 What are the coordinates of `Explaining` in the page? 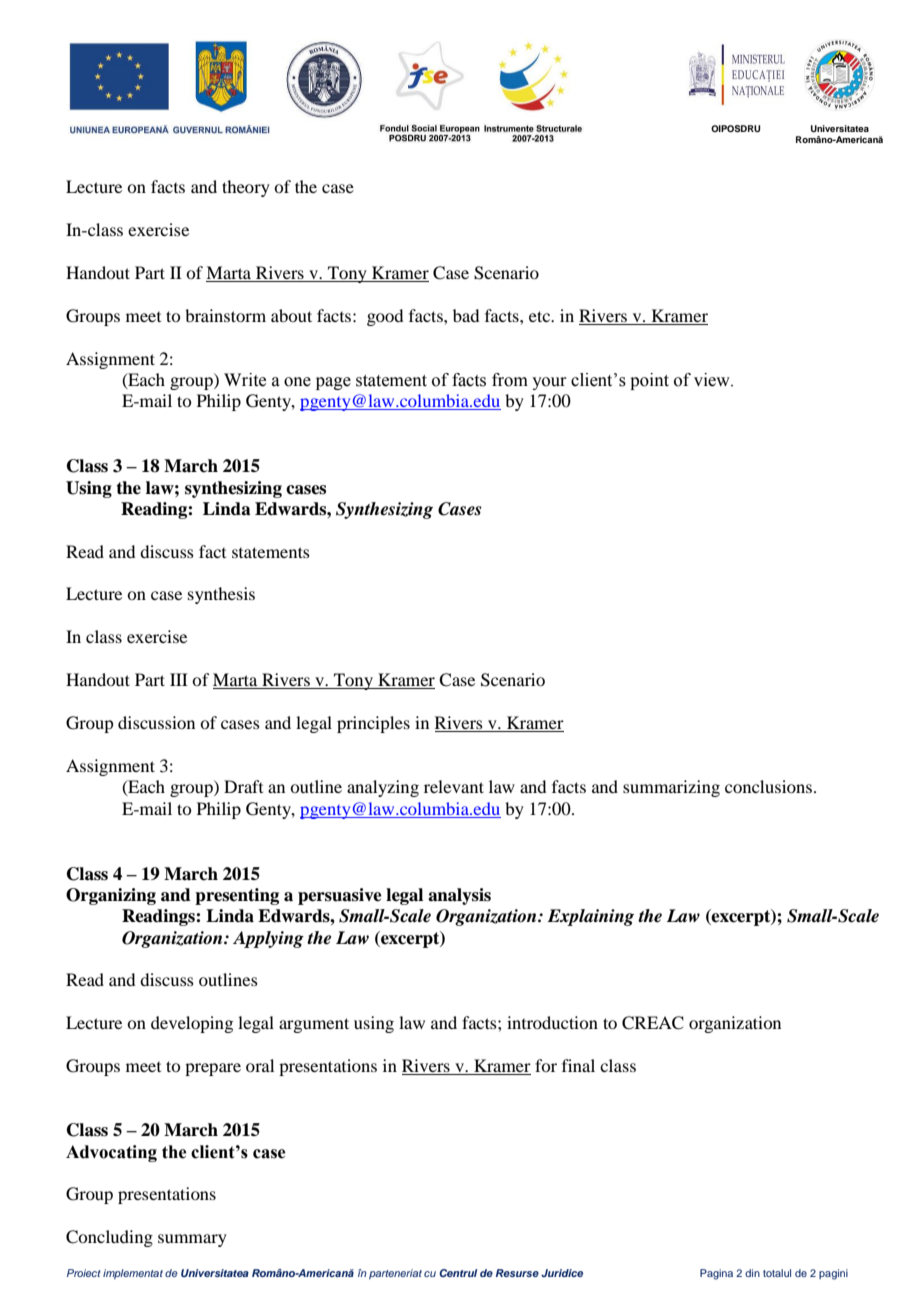 It's located at (591, 917).
